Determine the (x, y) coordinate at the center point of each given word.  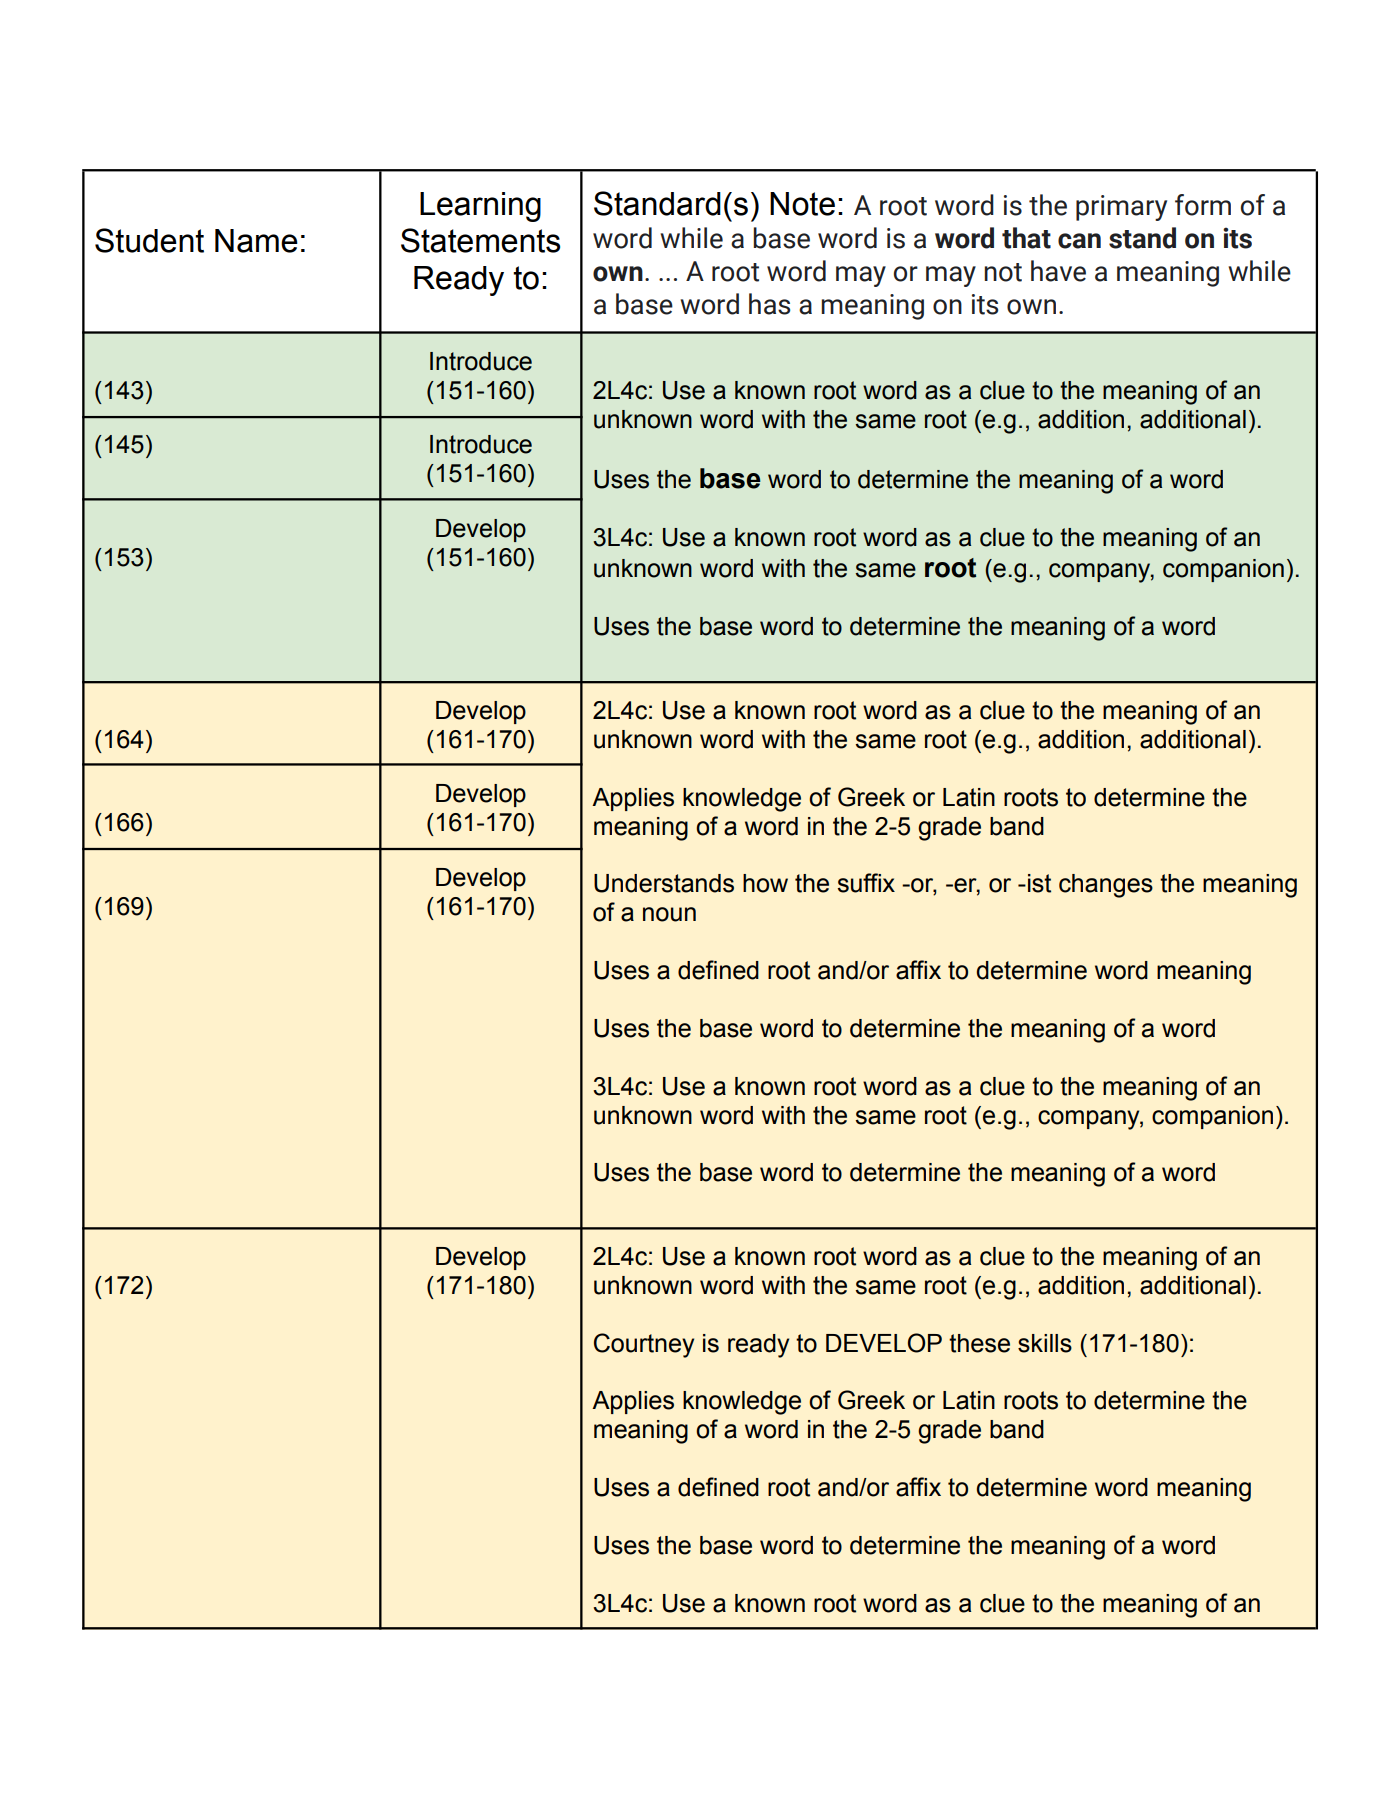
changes (1106, 886)
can (1079, 241)
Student (149, 240)
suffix (866, 883)
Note (802, 204)
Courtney (644, 1345)
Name (256, 241)
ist (1039, 883)
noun (669, 914)
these (979, 1343)
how (765, 883)
